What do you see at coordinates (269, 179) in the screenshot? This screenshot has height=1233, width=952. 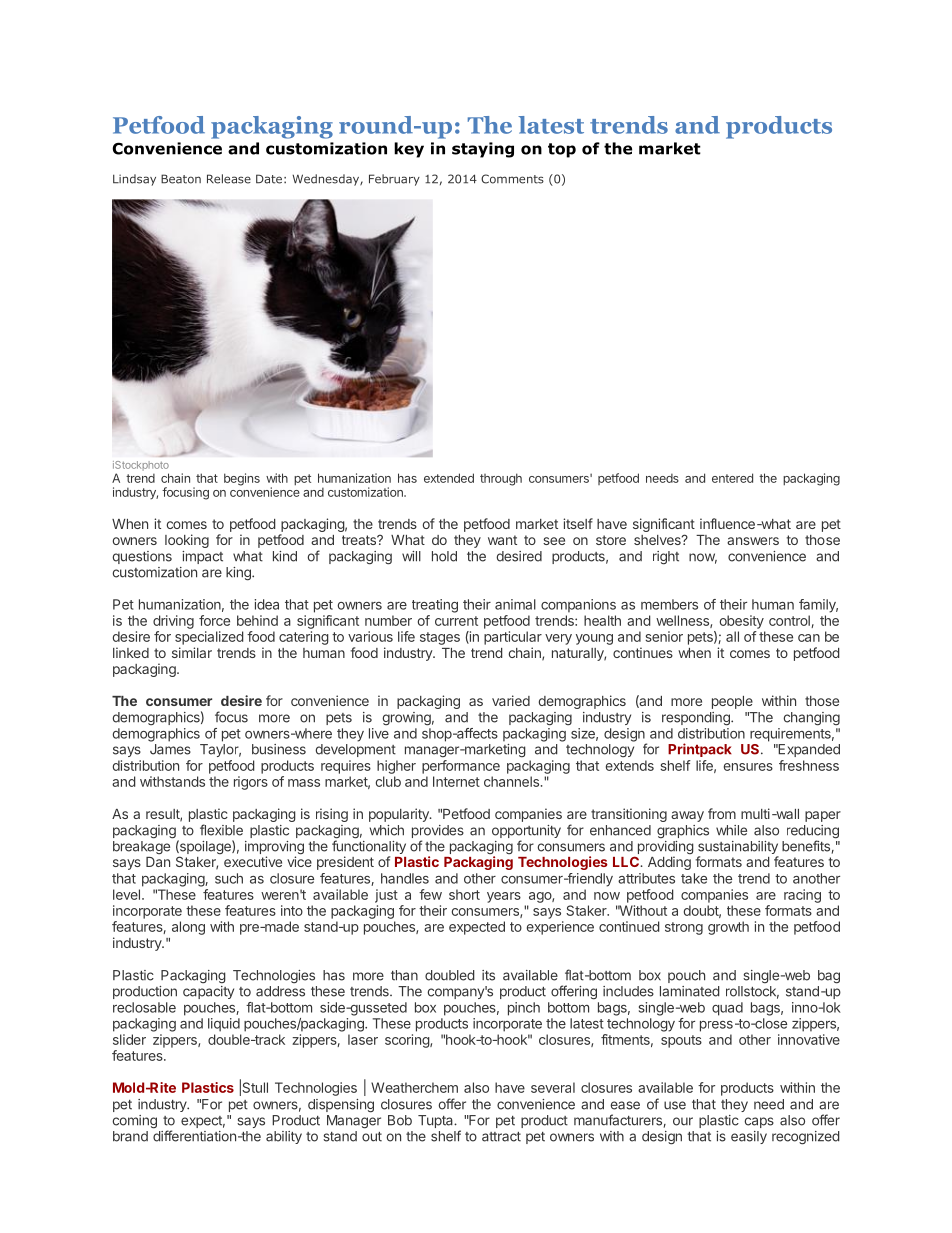 I see `Date` at bounding box center [269, 179].
